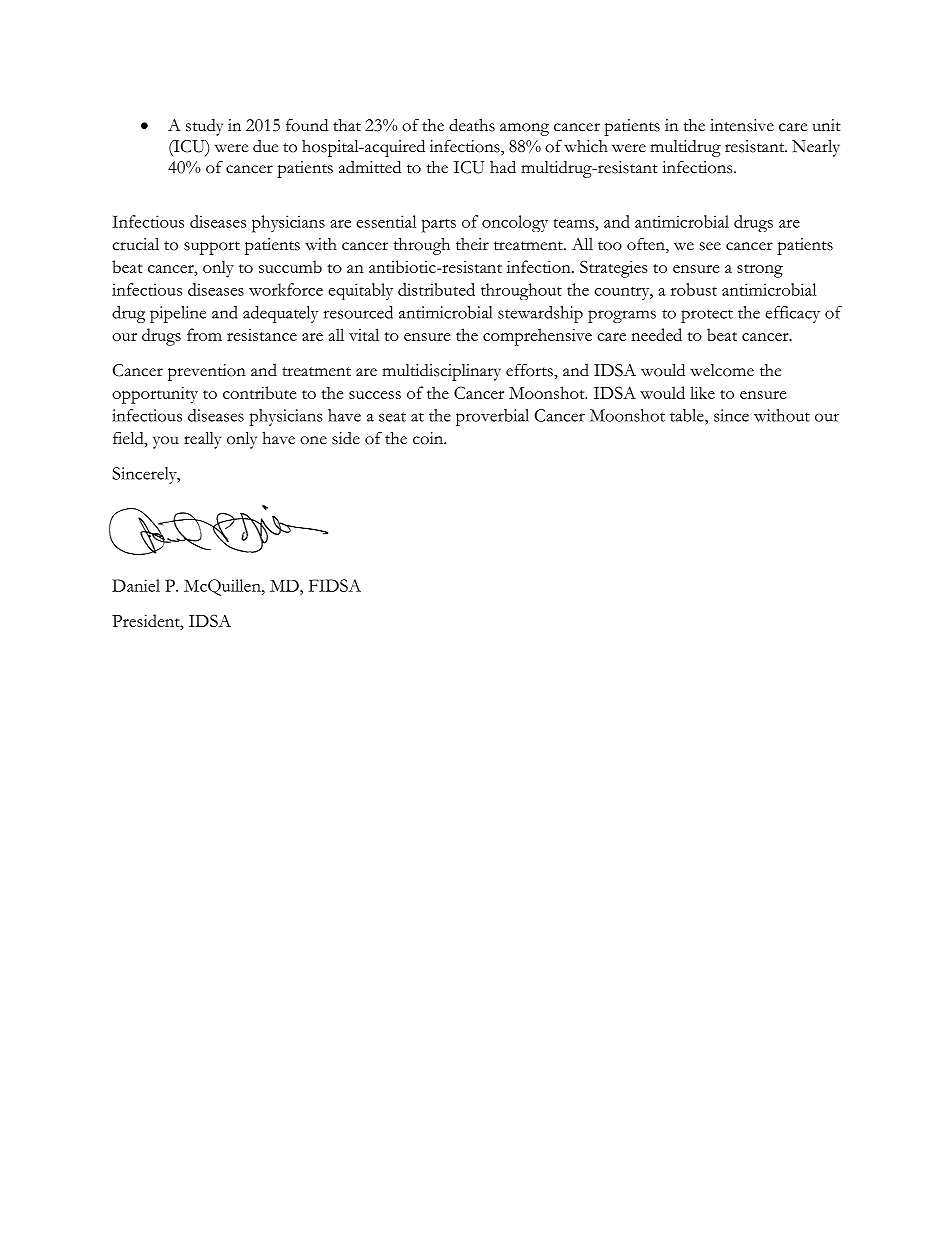 The width and height of the document is (952, 1233). What do you see at coordinates (710, 246) in the document?
I see `see` at bounding box center [710, 246].
